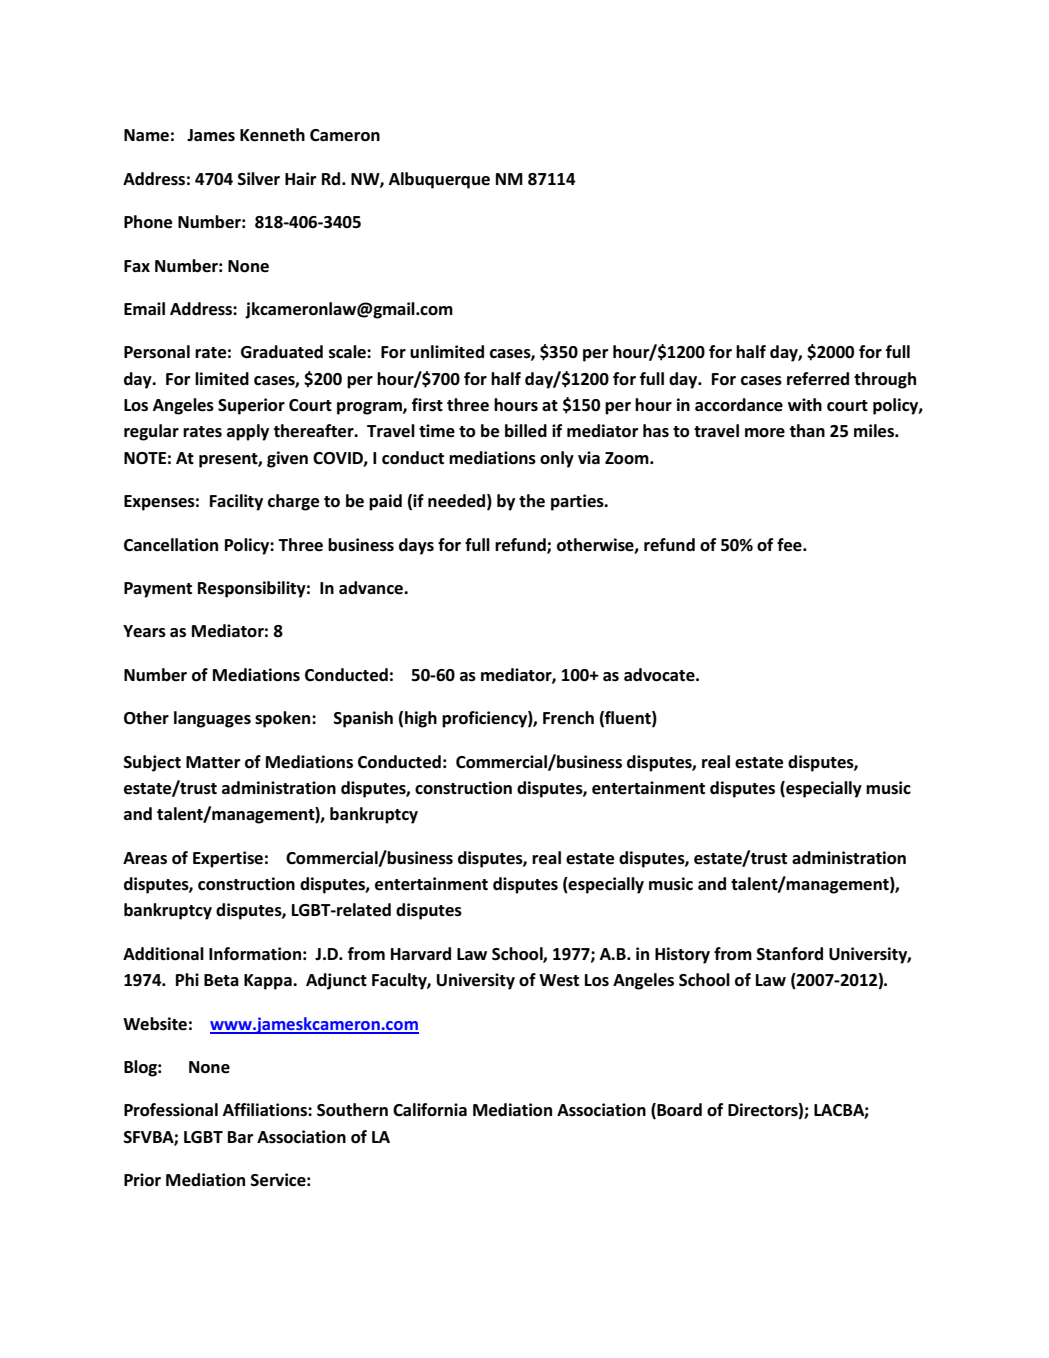 The image size is (1049, 1358). Describe the element at coordinates (526, 431) in the image. I see `billed` at that location.
